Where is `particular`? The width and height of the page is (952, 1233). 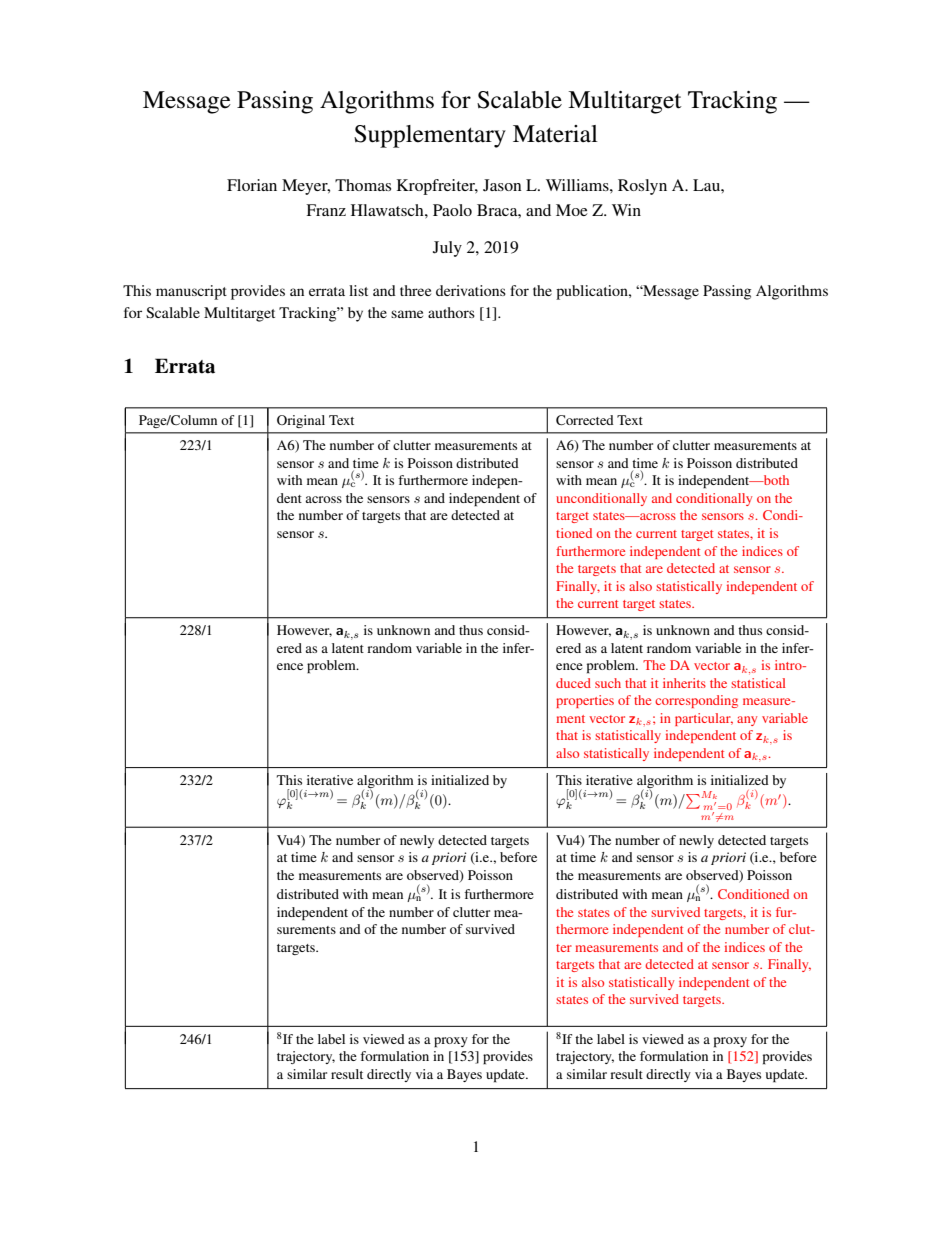 particular is located at coordinates (704, 719).
